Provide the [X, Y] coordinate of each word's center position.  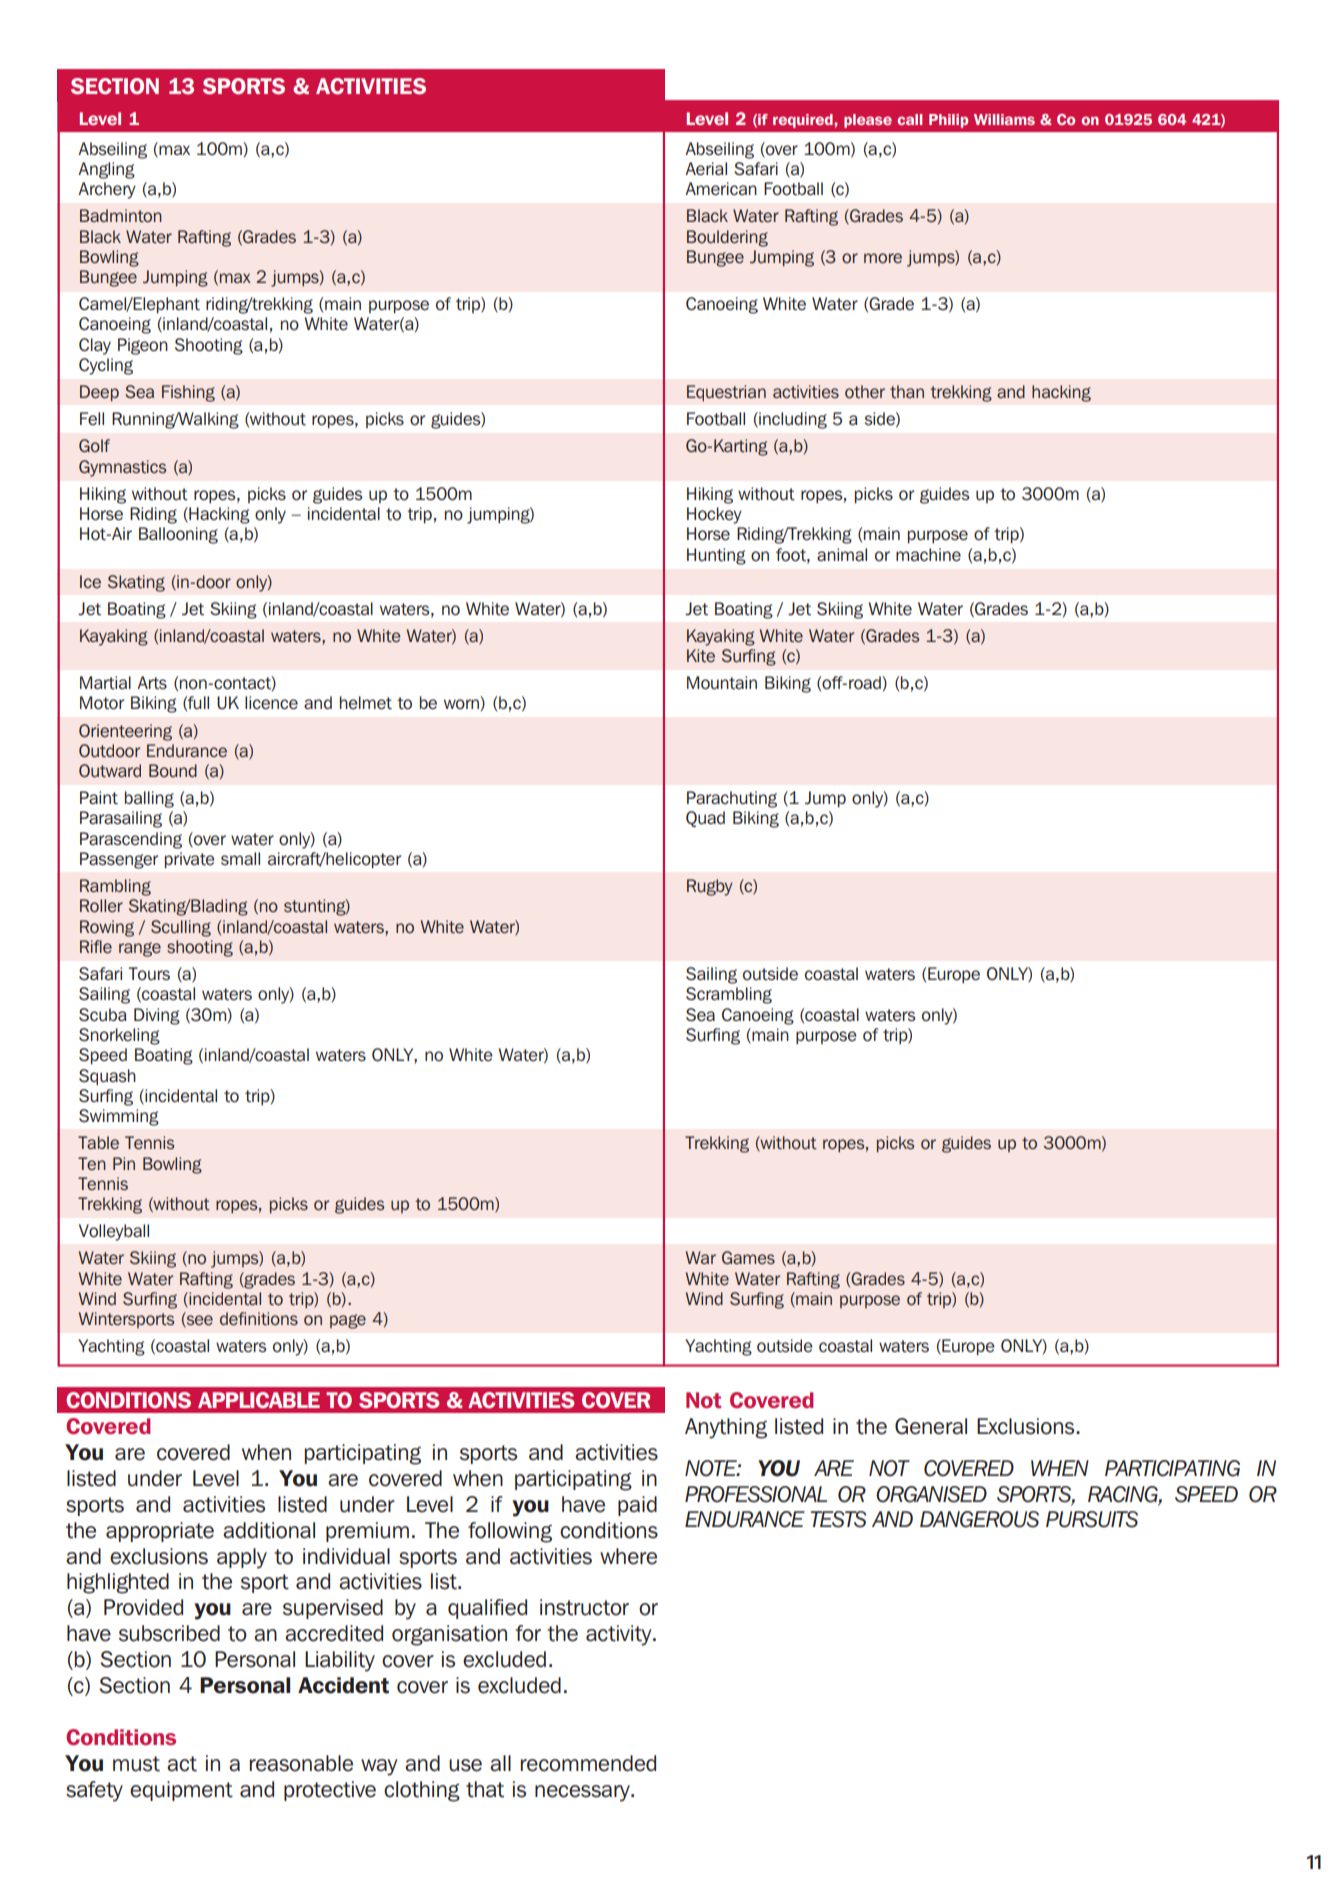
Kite [701, 656]
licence [271, 703]
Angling [106, 170]
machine [928, 555]
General [931, 1426]
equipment [181, 1791]
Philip [948, 121]
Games [748, 1257]
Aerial [706, 169]
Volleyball [114, 1232]
